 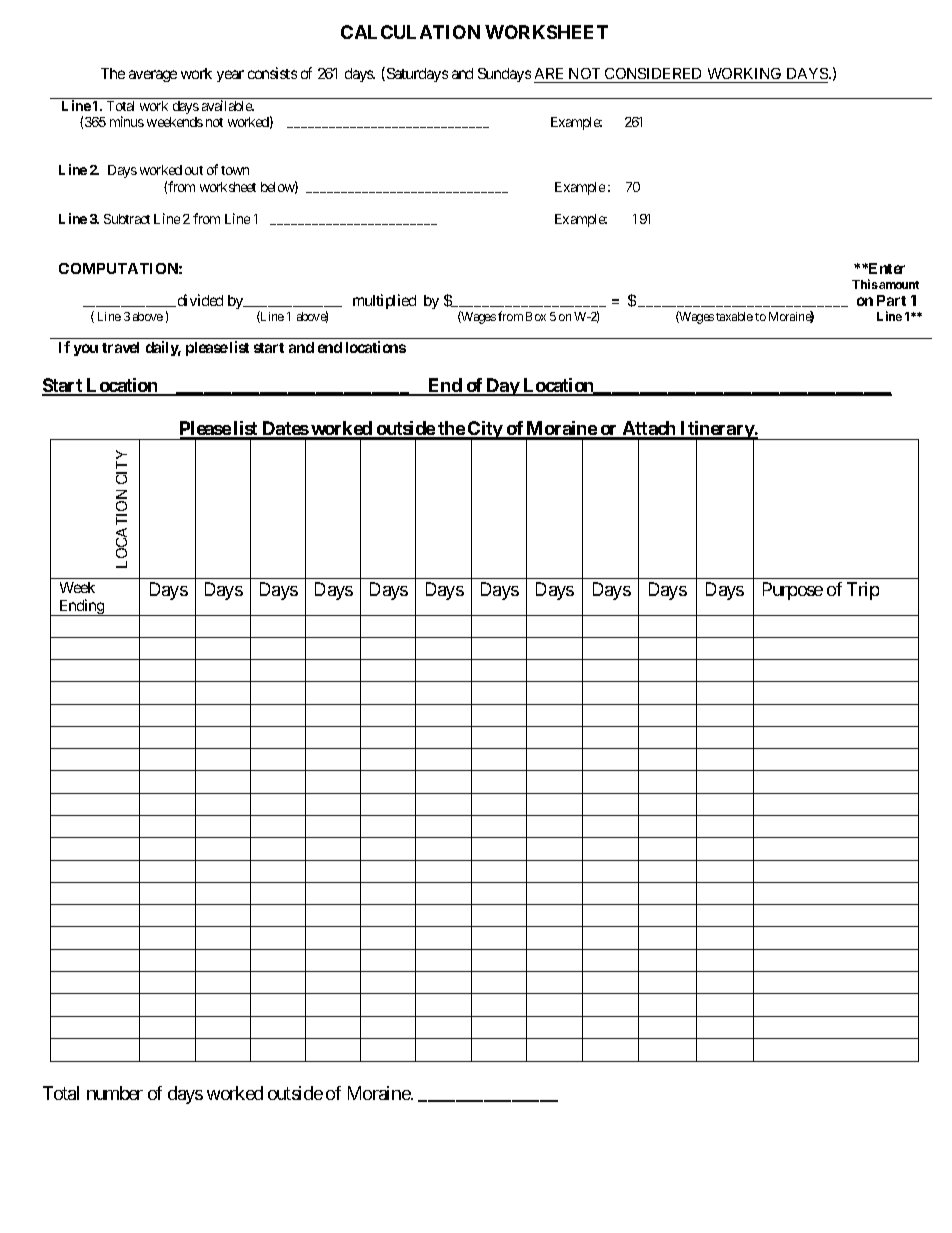 I want to click on taxable, so click(x=734, y=316).
